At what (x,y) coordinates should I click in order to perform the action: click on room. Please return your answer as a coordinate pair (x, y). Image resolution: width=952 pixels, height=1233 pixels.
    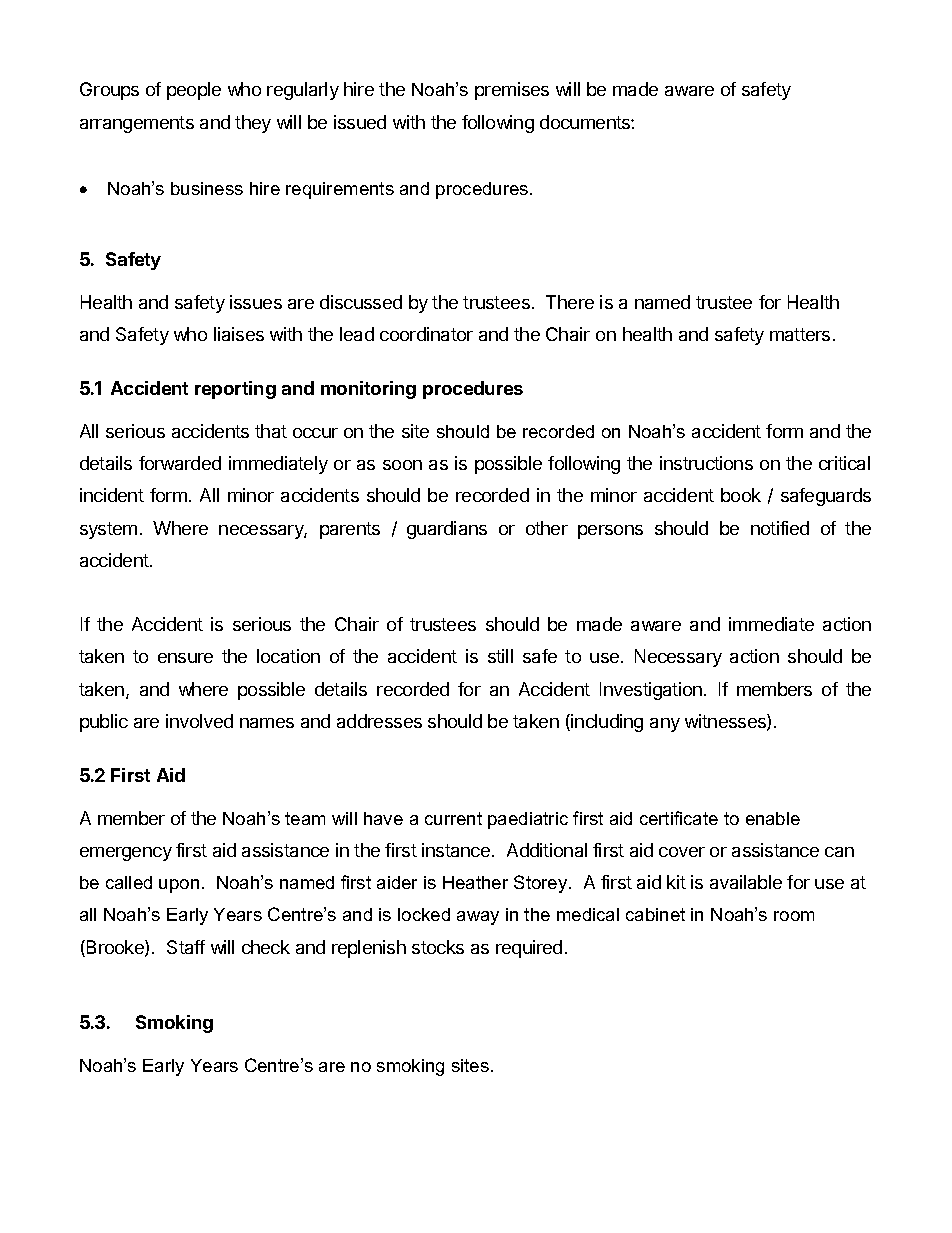
    Looking at the image, I should click on (794, 916).
